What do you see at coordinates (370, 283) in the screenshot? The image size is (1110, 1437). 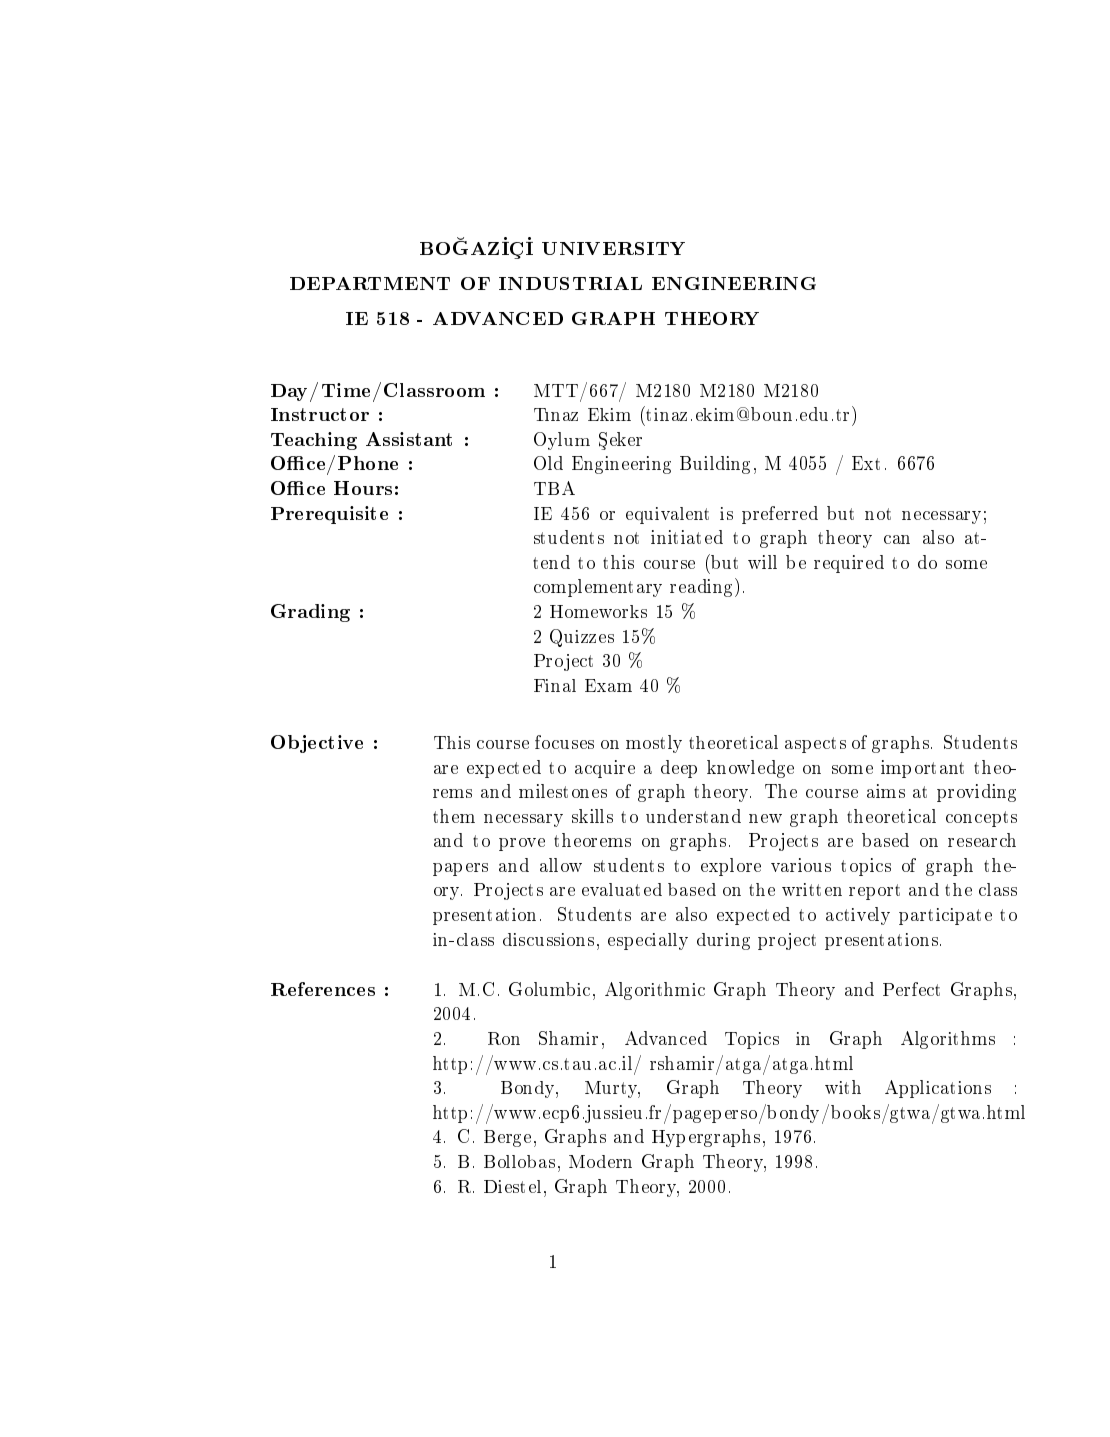 I see `DEPARTMENT` at bounding box center [370, 283].
